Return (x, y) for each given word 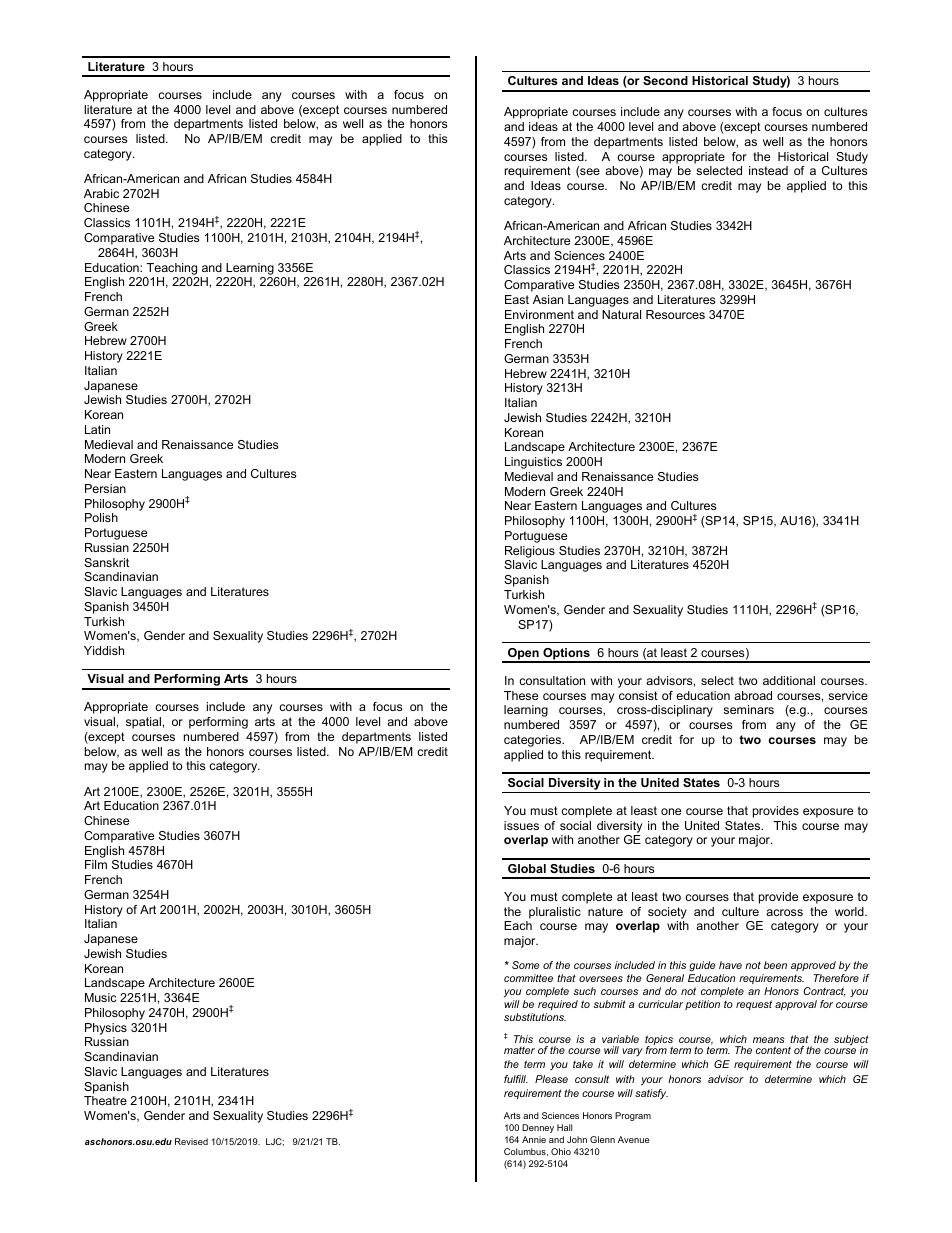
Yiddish (104, 650)
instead (768, 170)
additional (789, 680)
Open (523, 655)
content (773, 1050)
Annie (534, 1139)
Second (665, 80)
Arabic (101, 193)
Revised (191, 1141)
